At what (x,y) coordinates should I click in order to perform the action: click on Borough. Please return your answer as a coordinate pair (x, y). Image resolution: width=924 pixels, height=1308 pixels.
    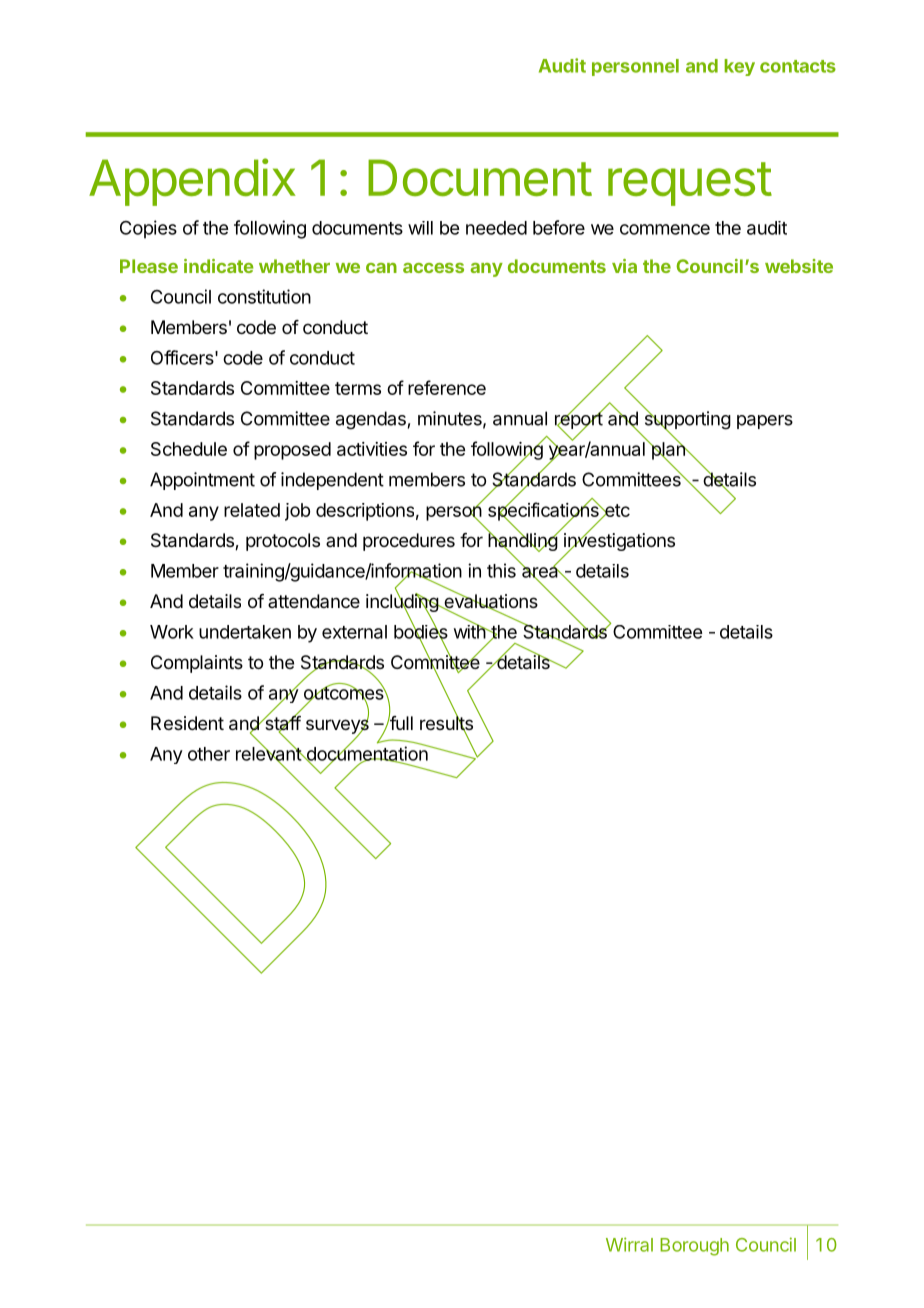
    Looking at the image, I should click on (694, 1247).
